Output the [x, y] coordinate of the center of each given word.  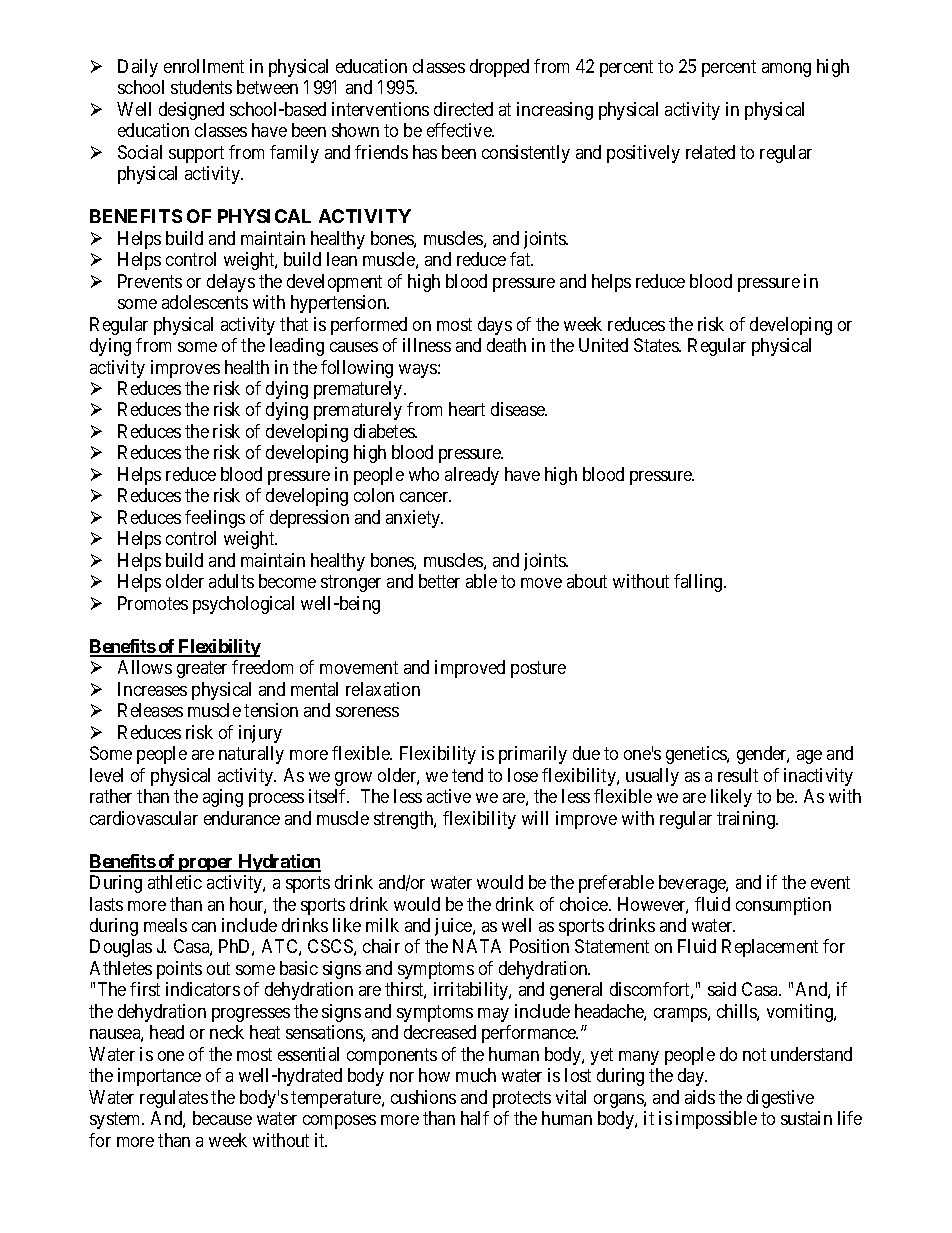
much [476, 1075]
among [786, 70]
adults [231, 581]
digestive [780, 1099]
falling [699, 583]
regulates [174, 1099]
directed [463, 109]
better [439, 581]
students [201, 87]
